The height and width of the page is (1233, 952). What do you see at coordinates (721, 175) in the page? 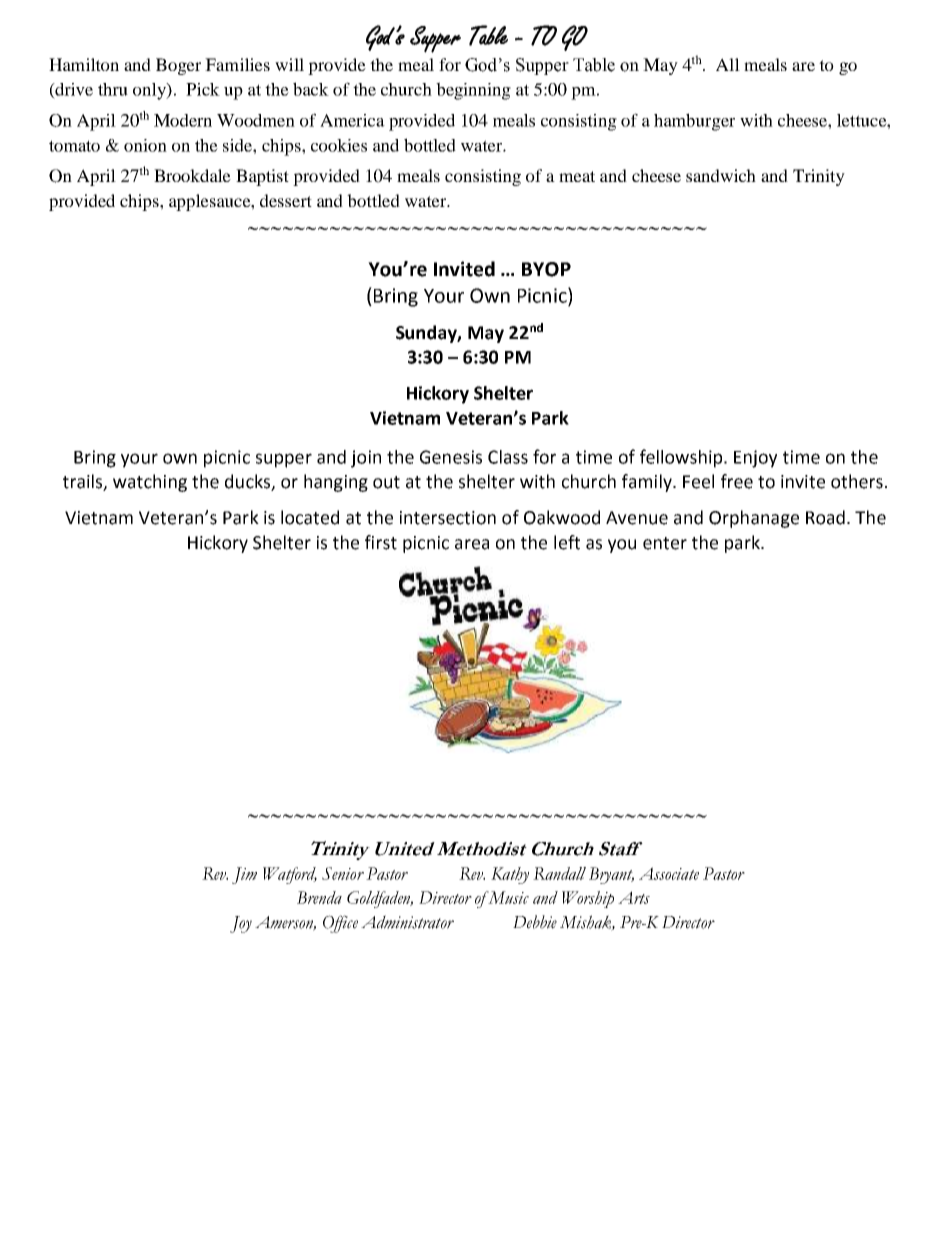
I see `sandwich` at bounding box center [721, 175].
